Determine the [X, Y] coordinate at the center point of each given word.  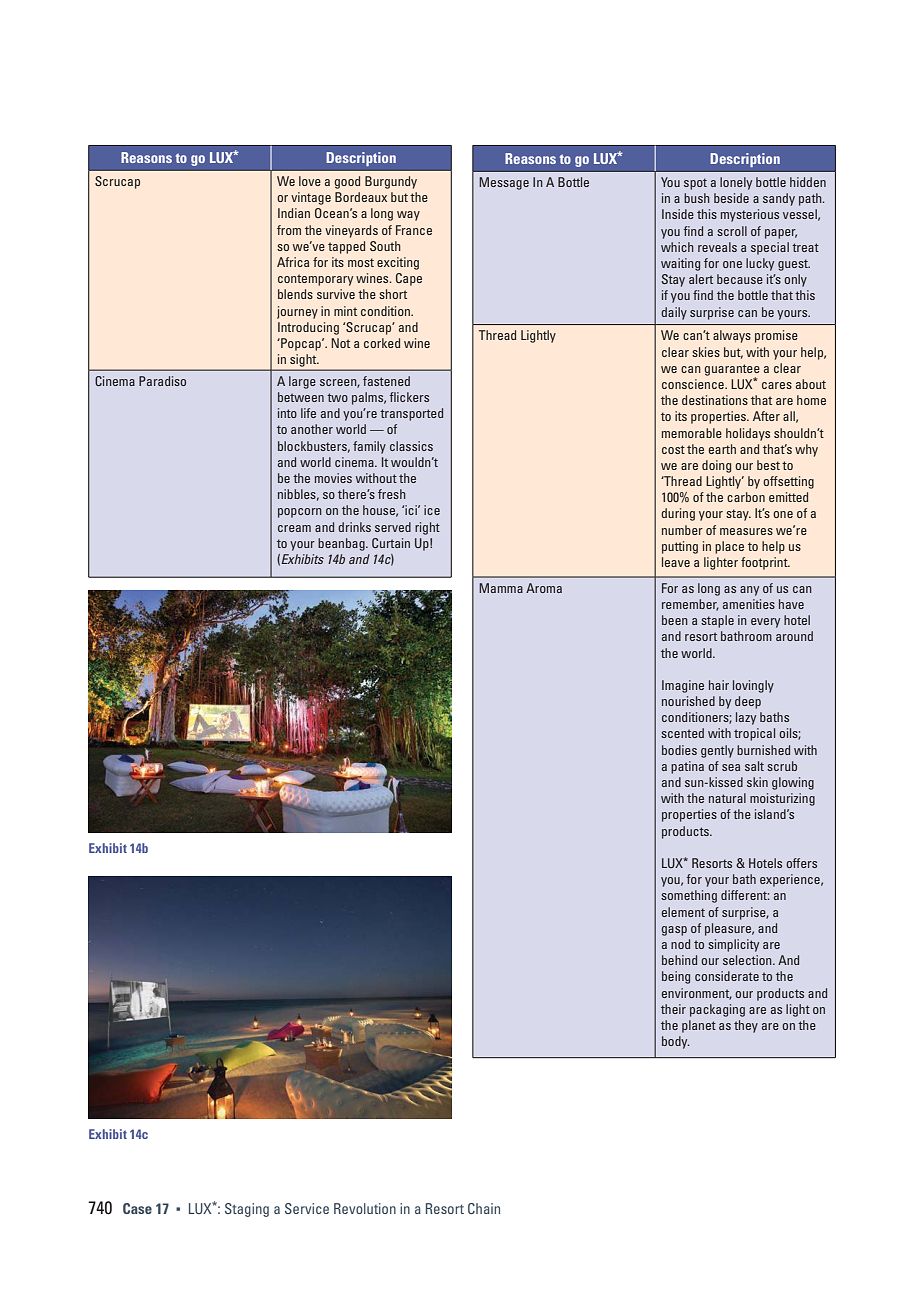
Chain [484, 1208]
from [289, 230]
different [745, 895]
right [427, 528]
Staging [247, 1210]
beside [731, 198]
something [689, 896]
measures [746, 531]
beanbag [342, 544]
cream [294, 528]
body [675, 1042]
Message [504, 183]
